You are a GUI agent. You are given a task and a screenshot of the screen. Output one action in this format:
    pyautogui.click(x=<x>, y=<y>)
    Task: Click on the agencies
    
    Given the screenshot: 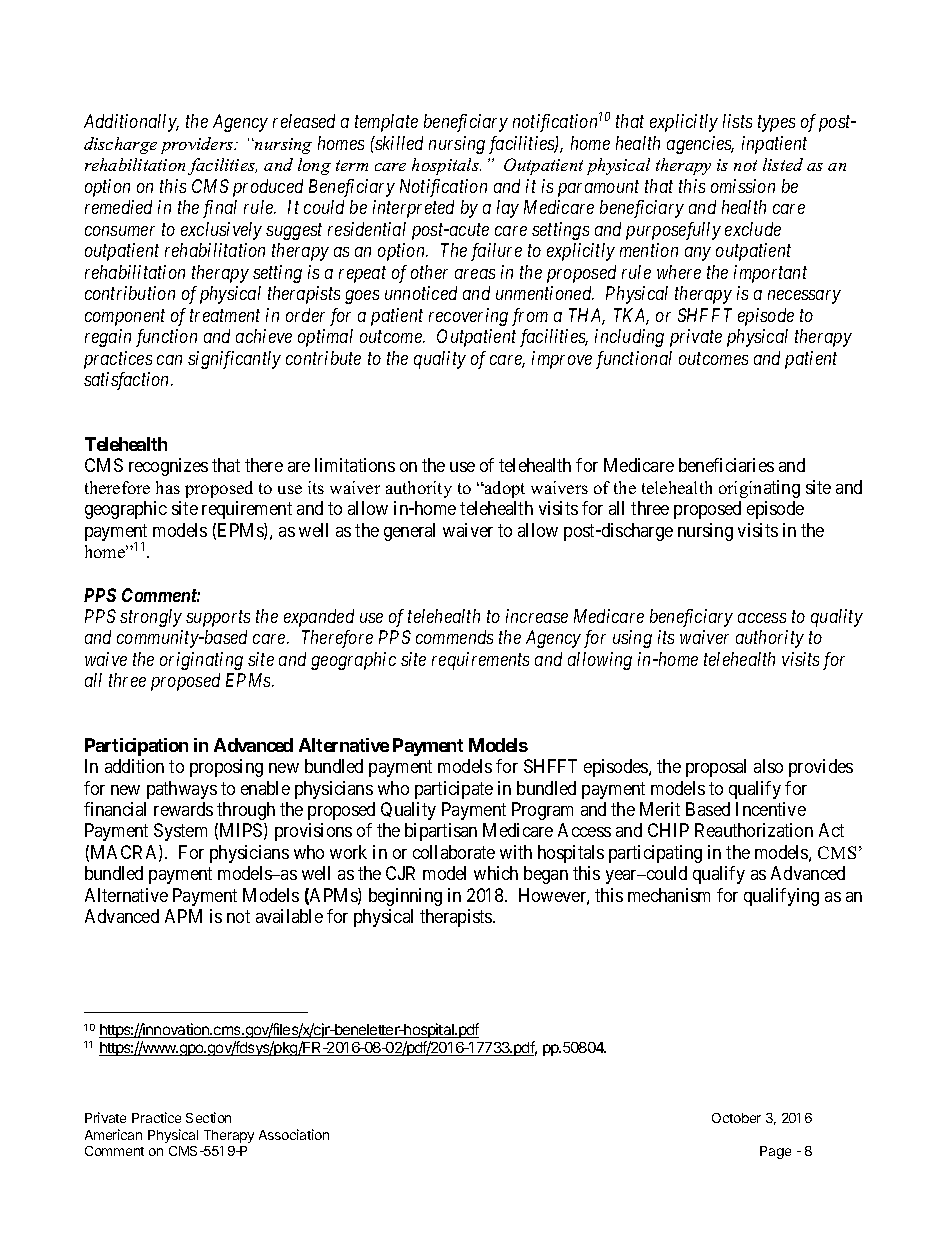 What is the action you would take?
    pyautogui.click(x=700, y=145)
